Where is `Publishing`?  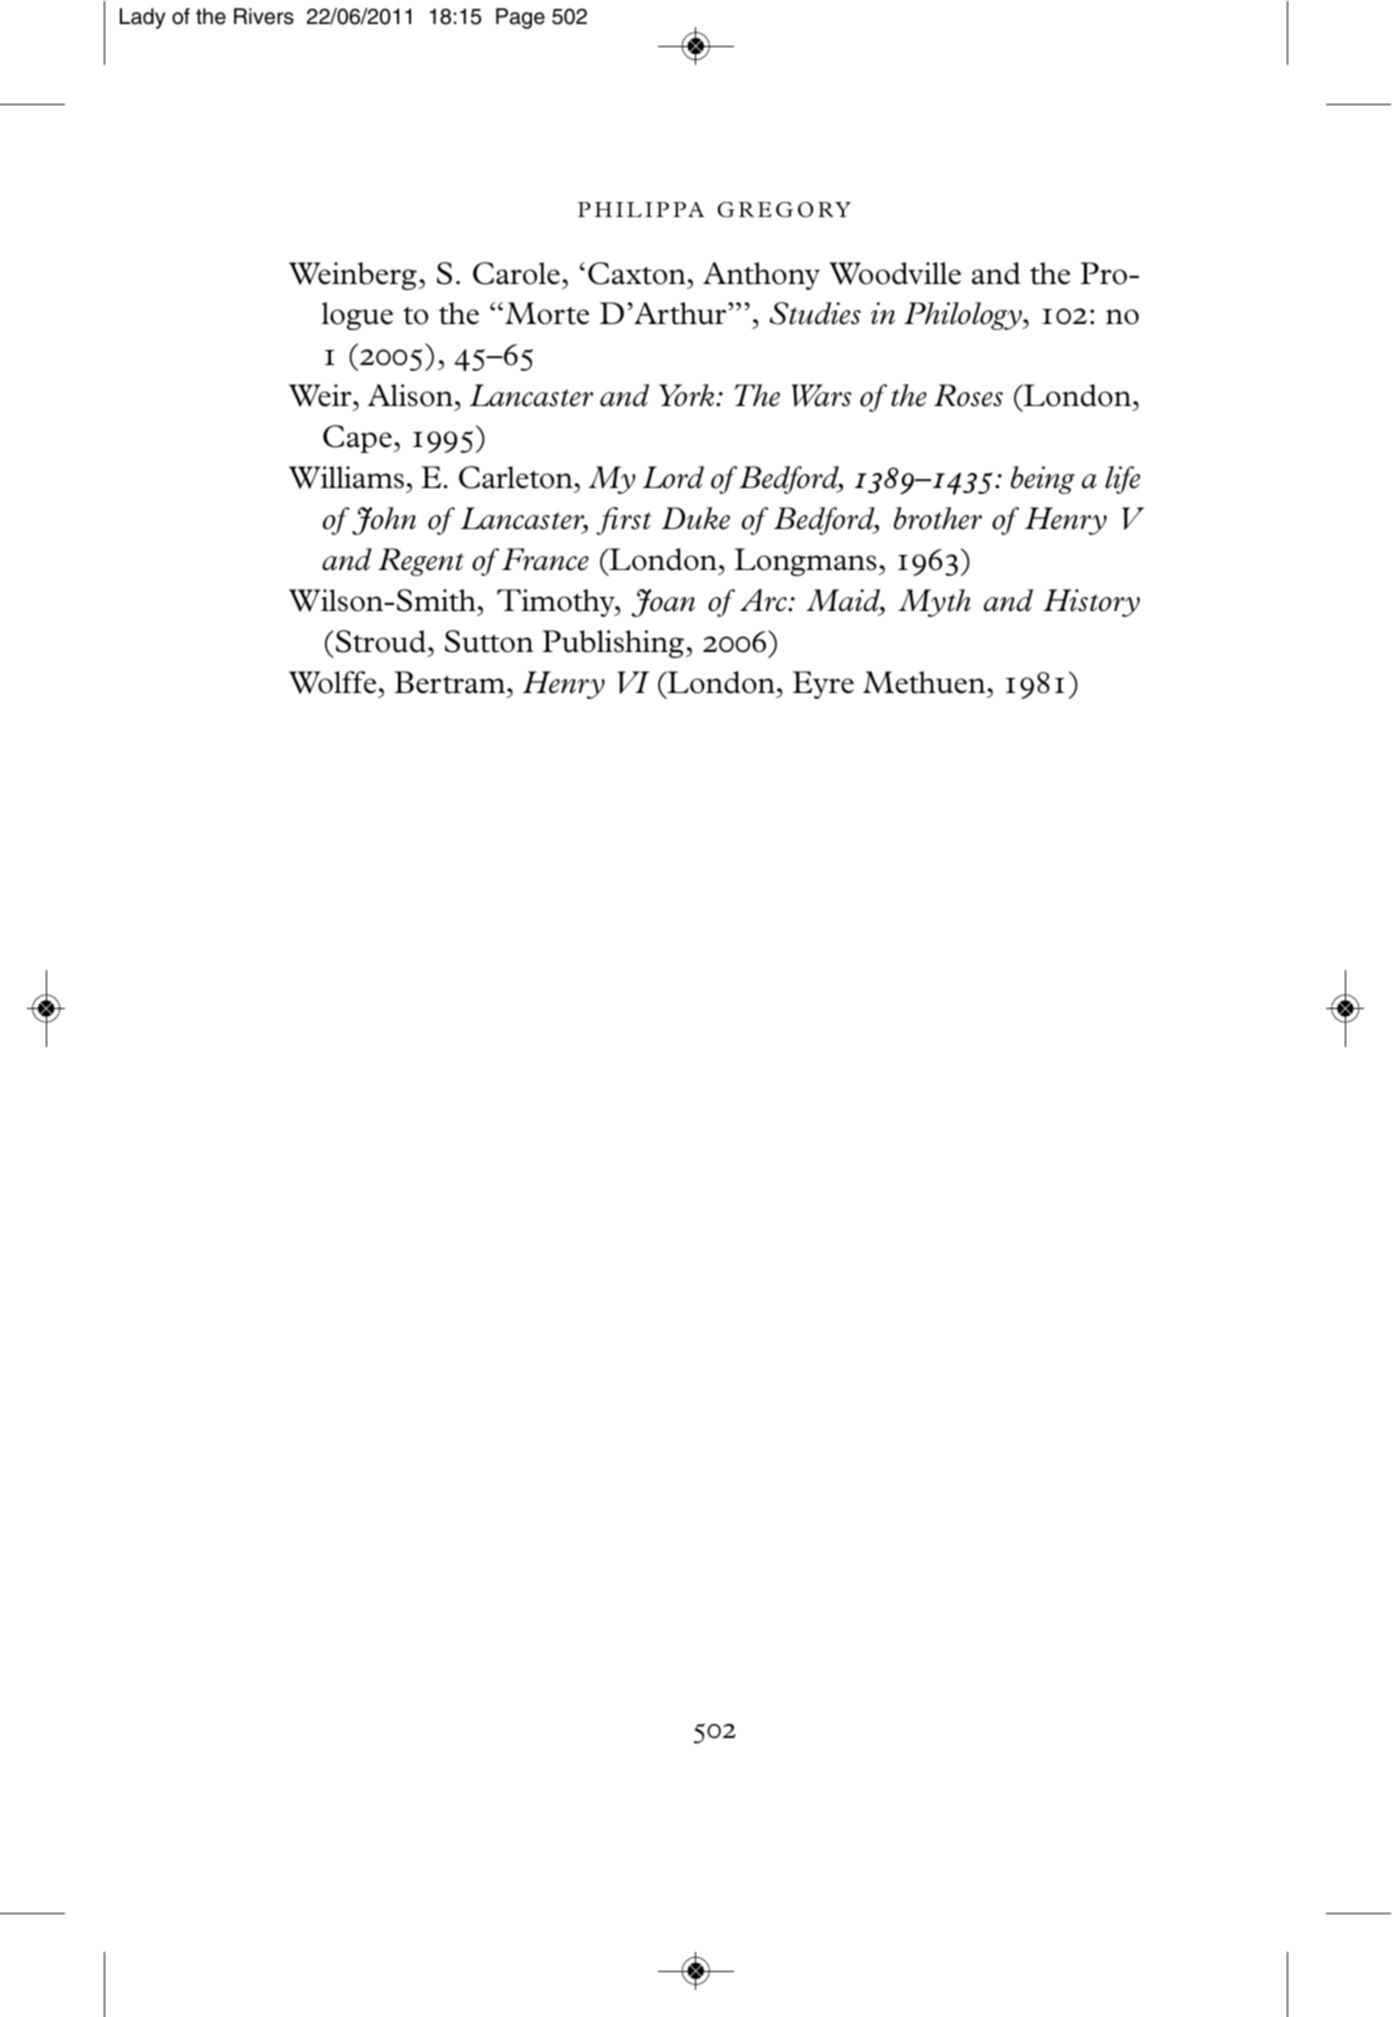
Publishing is located at coordinates (613, 644).
